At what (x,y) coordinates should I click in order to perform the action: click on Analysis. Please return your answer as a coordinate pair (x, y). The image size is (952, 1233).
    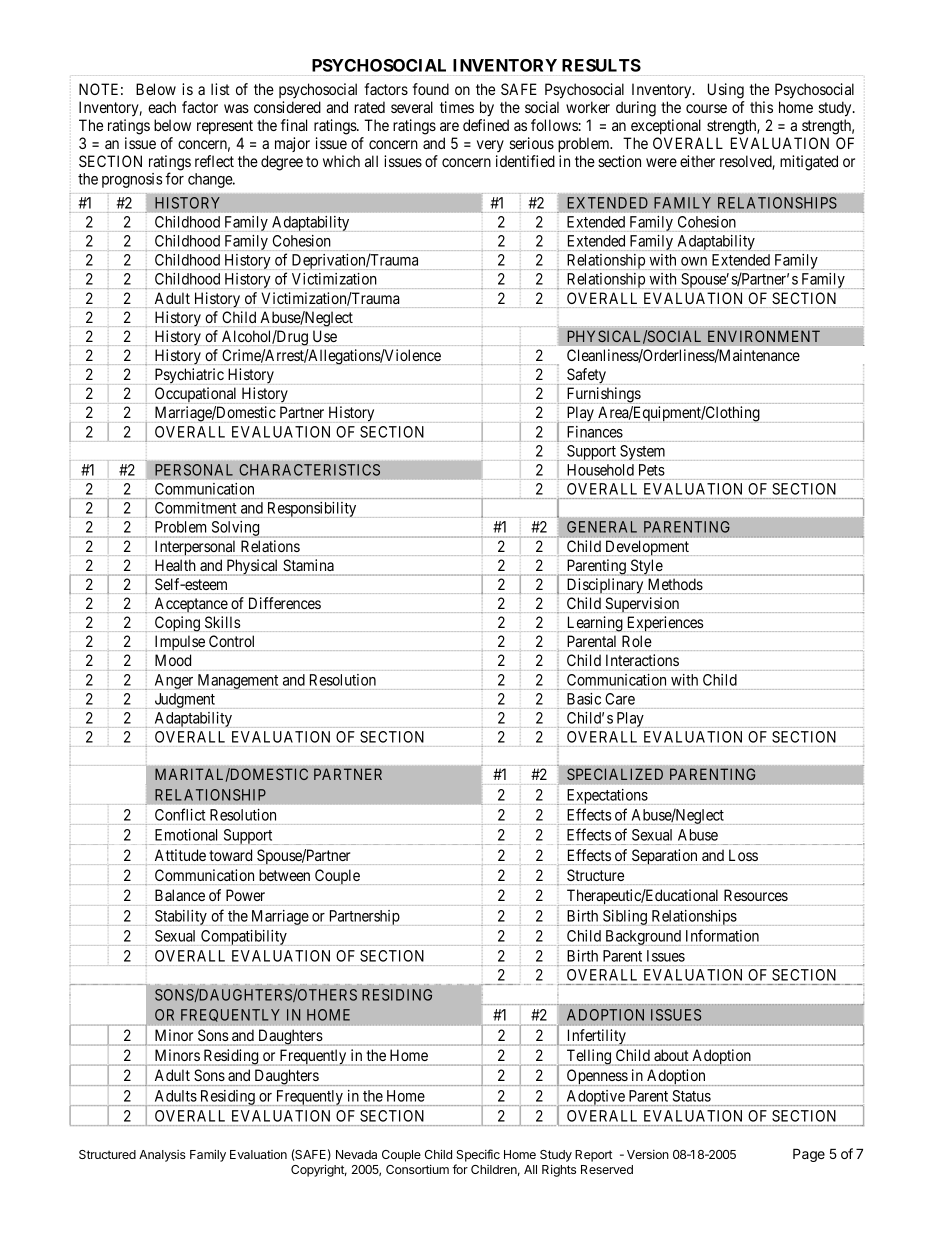
    Looking at the image, I should click on (162, 1156).
